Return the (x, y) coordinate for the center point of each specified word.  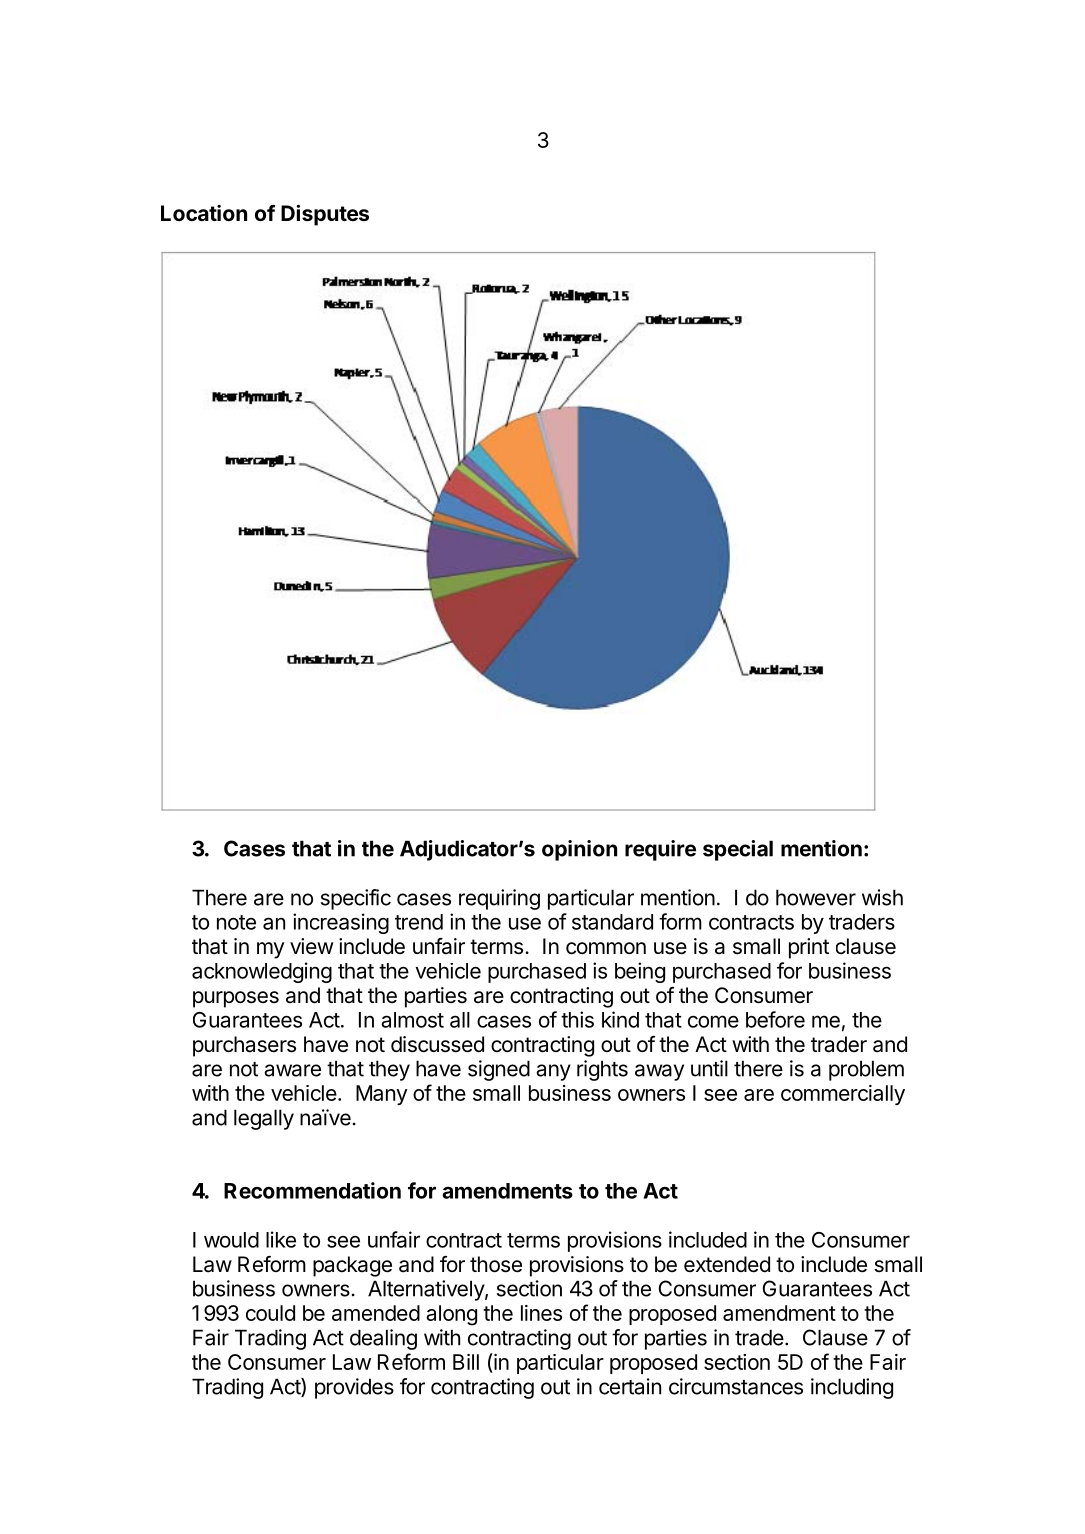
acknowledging (262, 972)
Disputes (325, 215)
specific (356, 899)
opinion (579, 850)
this (577, 1019)
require (660, 850)
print (809, 948)
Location (204, 213)
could (270, 1313)
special (738, 850)
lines (541, 1313)
